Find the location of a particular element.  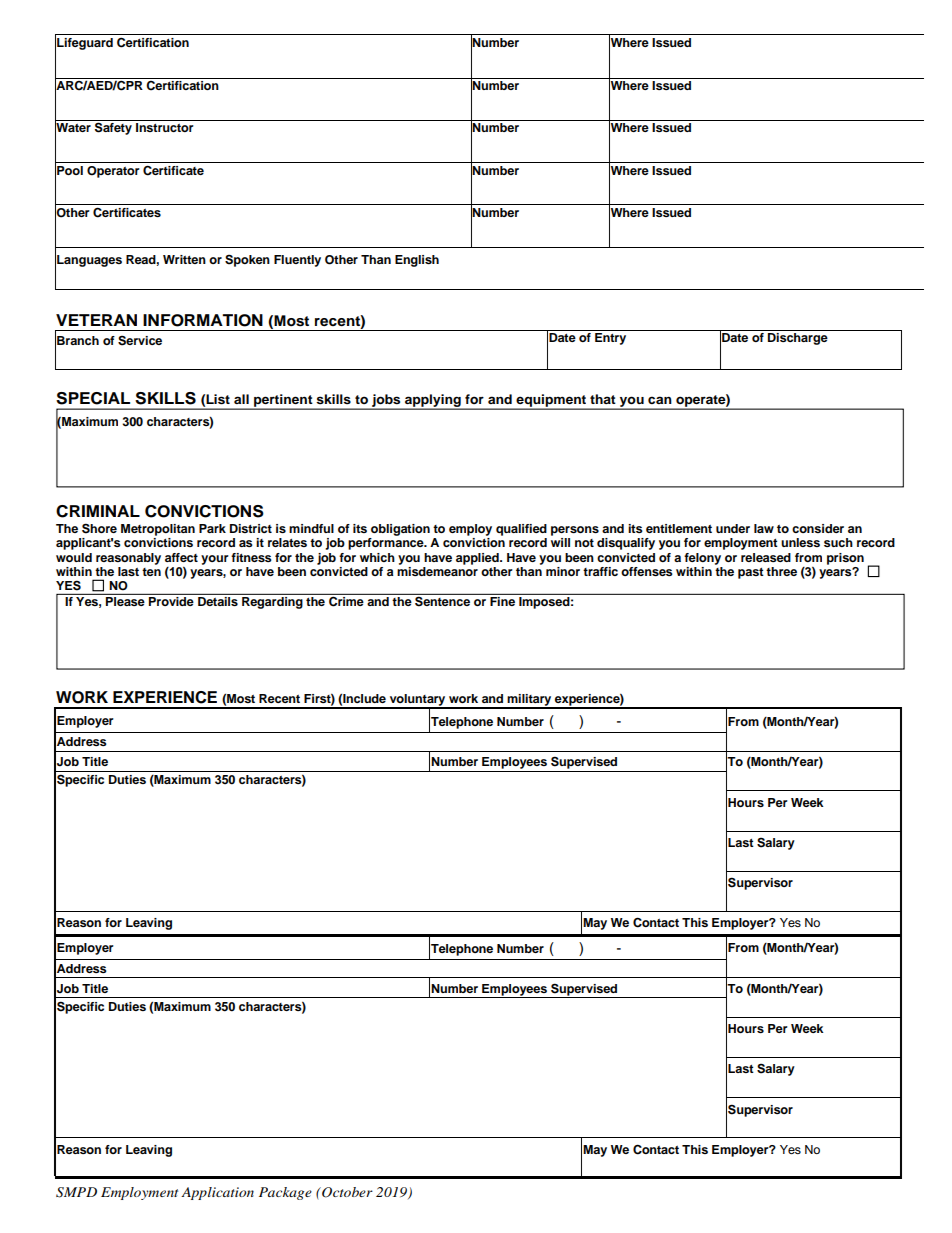

Instructor is located at coordinates (165, 127).
